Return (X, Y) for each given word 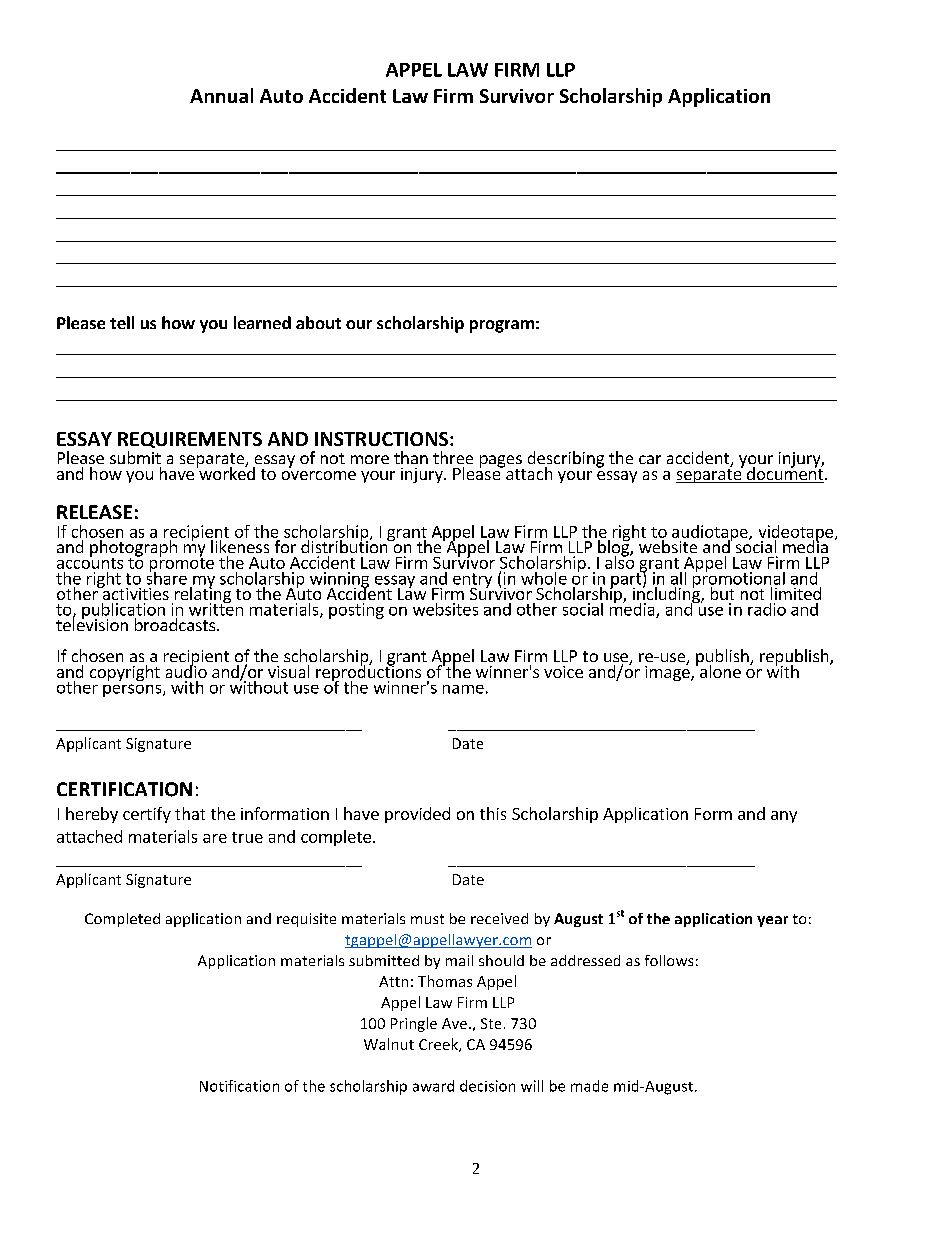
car (650, 459)
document (785, 474)
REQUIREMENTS (190, 440)
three (453, 457)
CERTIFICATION (124, 789)
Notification (239, 1086)
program (502, 326)
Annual (221, 95)
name (463, 689)
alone (720, 671)
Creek (439, 1045)
